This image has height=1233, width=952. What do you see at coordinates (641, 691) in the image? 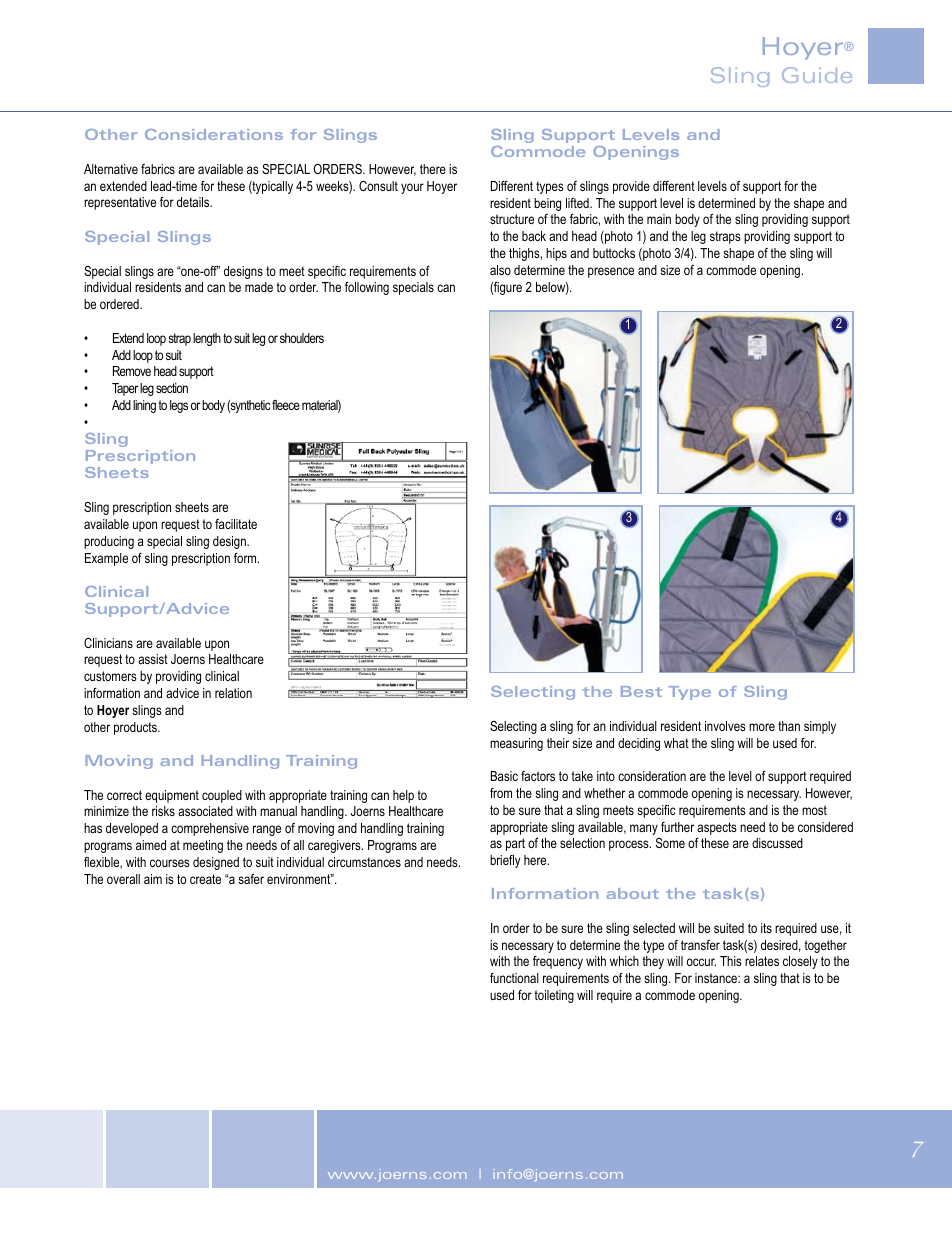
I see `Best` at bounding box center [641, 691].
